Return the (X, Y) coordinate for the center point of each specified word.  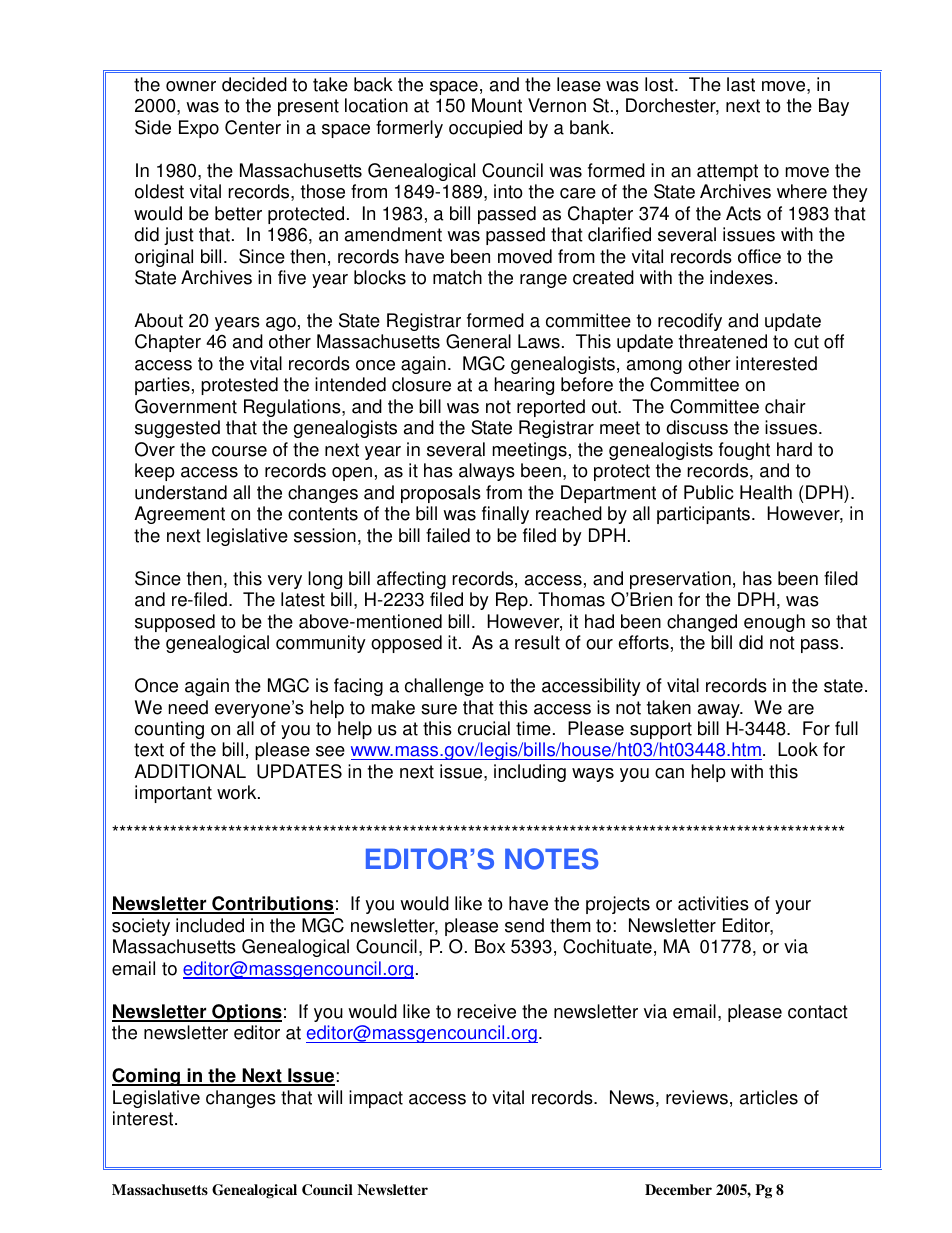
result (537, 642)
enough (774, 623)
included (210, 925)
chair (785, 406)
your (793, 907)
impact (376, 1099)
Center (253, 127)
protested (239, 386)
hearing (524, 386)
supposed (175, 623)
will (329, 1097)
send (524, 925)
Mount (497, 105)
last (741, 84)
